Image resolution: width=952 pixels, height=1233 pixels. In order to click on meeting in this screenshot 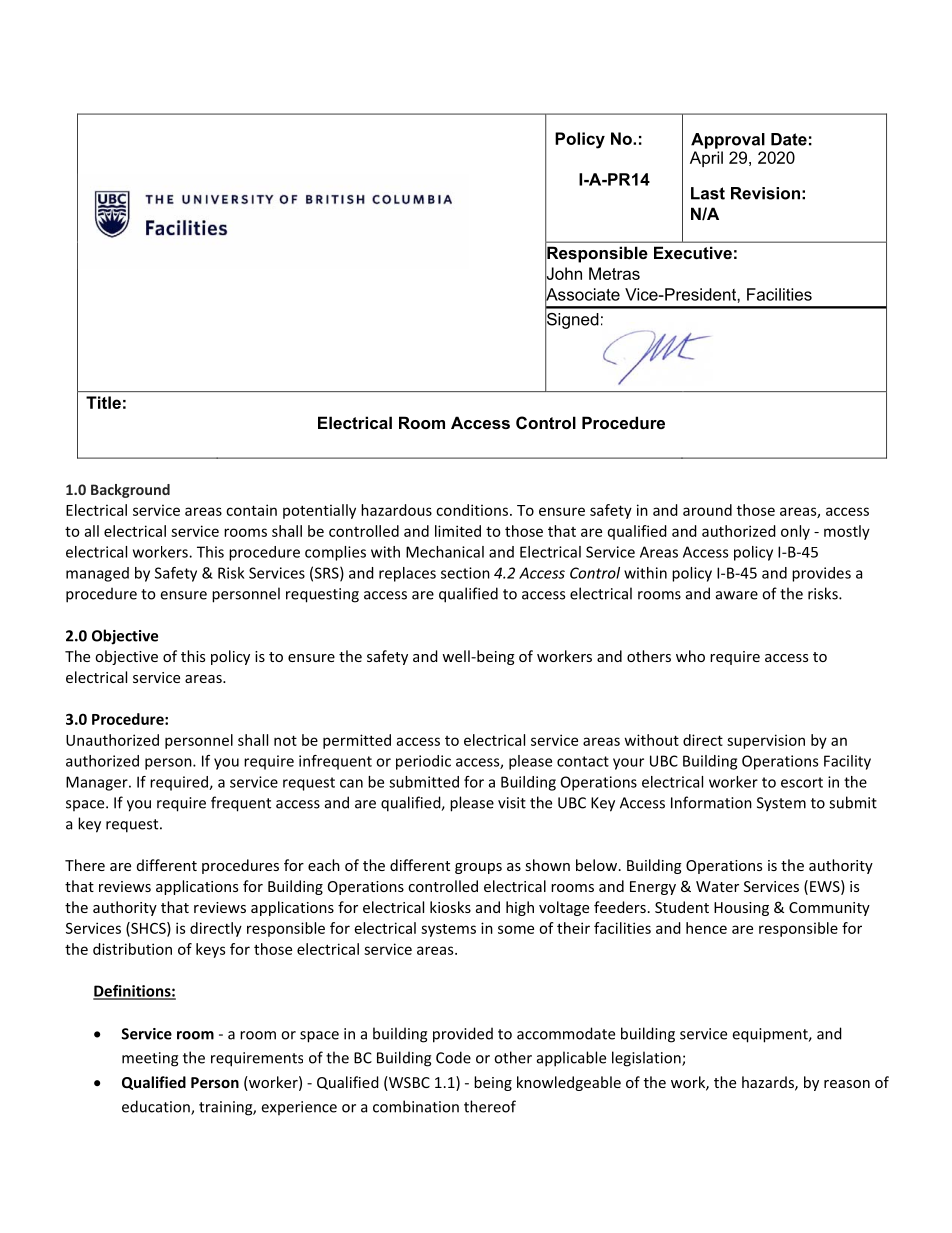, I will do `click(150, 1059)`.
